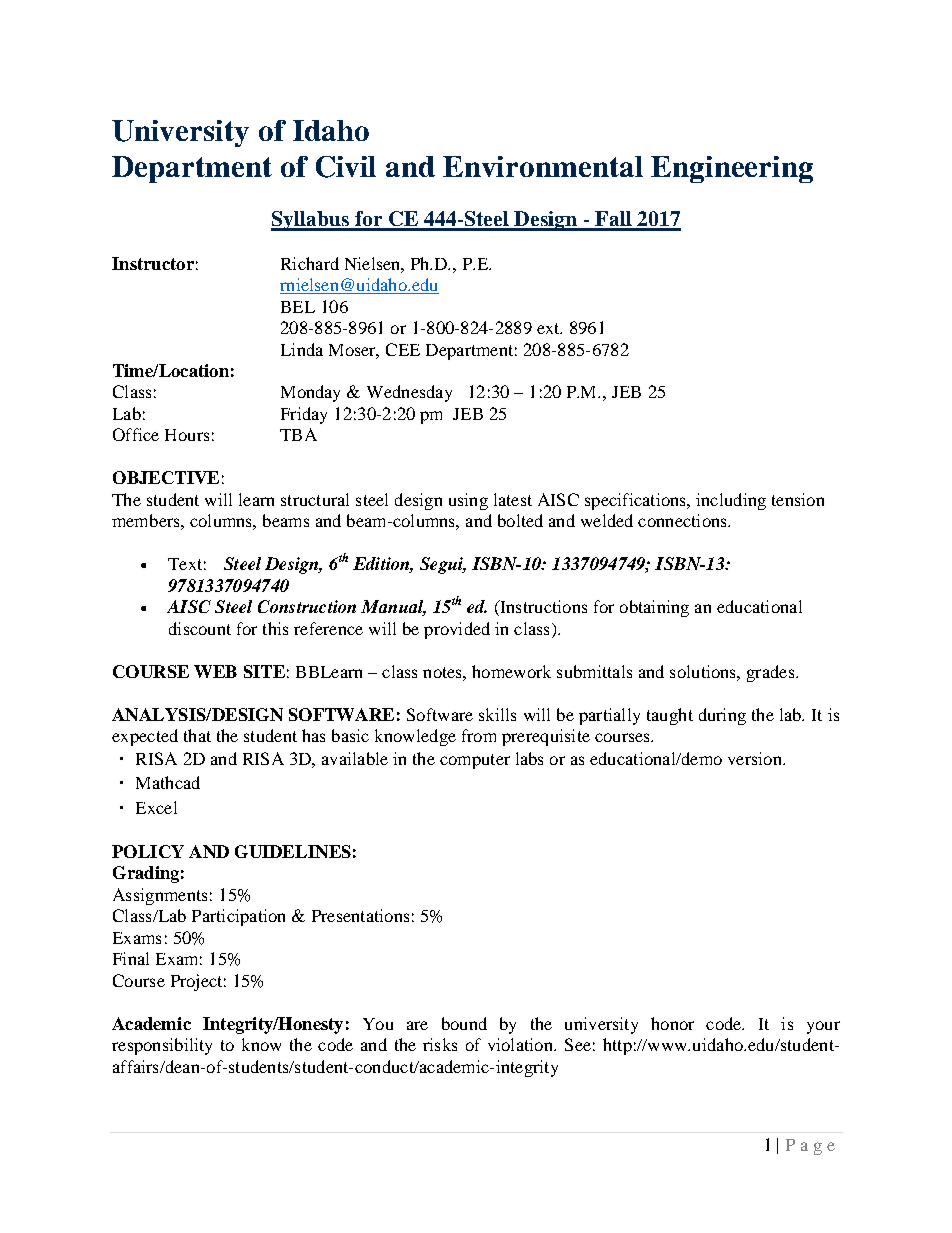 This screenshot has width=952, height=1233. What do you see at coordinates (731, 501) in the screenshot?
I see `including` at bounding box center [731, 501].
